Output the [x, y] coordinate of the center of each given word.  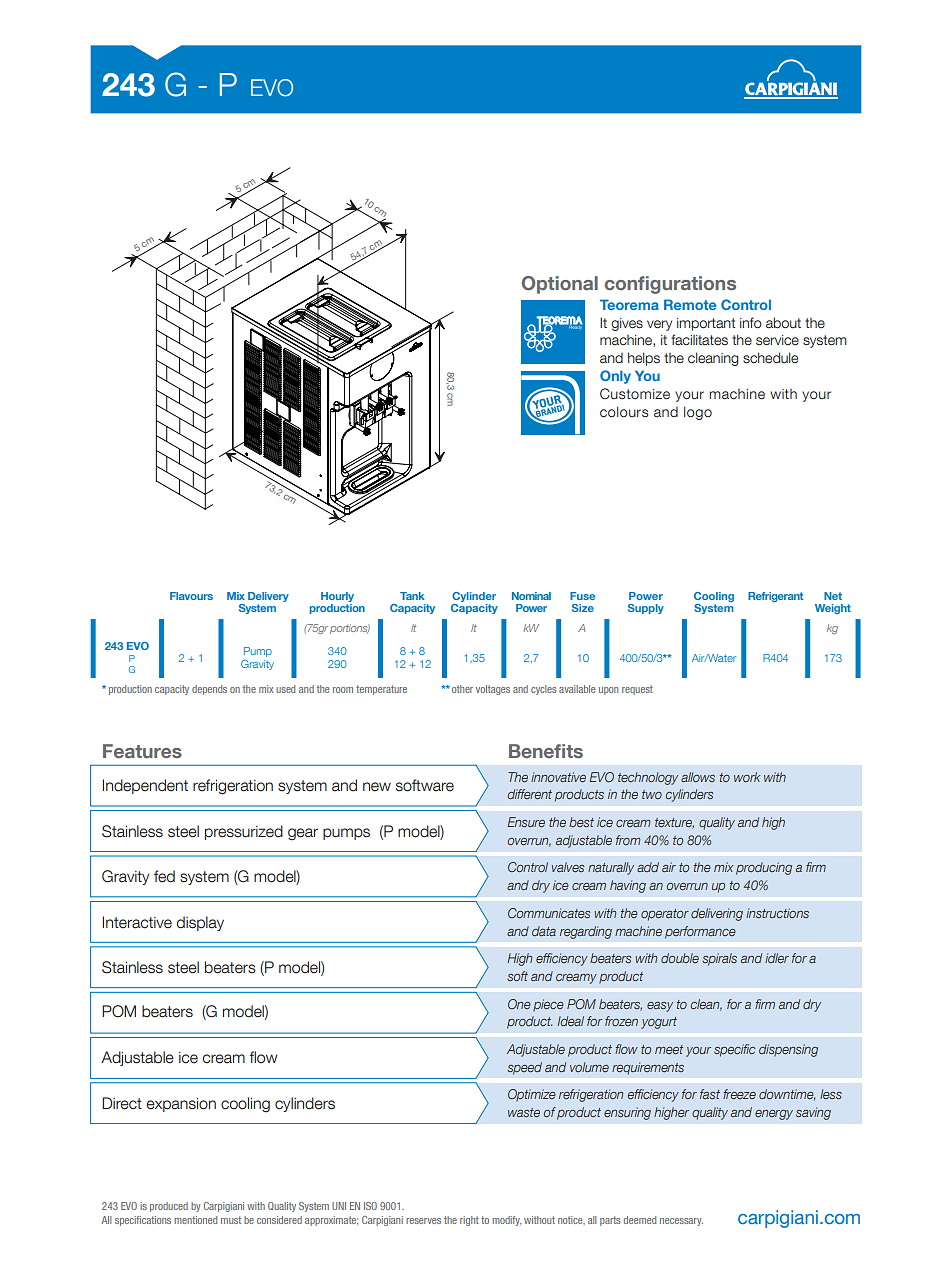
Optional [560, 285]
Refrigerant [776, 597]
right [469, 1221]
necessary [681, 1222]
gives [627, 324]
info [751, 322]
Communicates [549, 913]
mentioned [195, 1220]
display [200, 923]
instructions [777, 913]
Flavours [191, 596]
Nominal [531, 596]
